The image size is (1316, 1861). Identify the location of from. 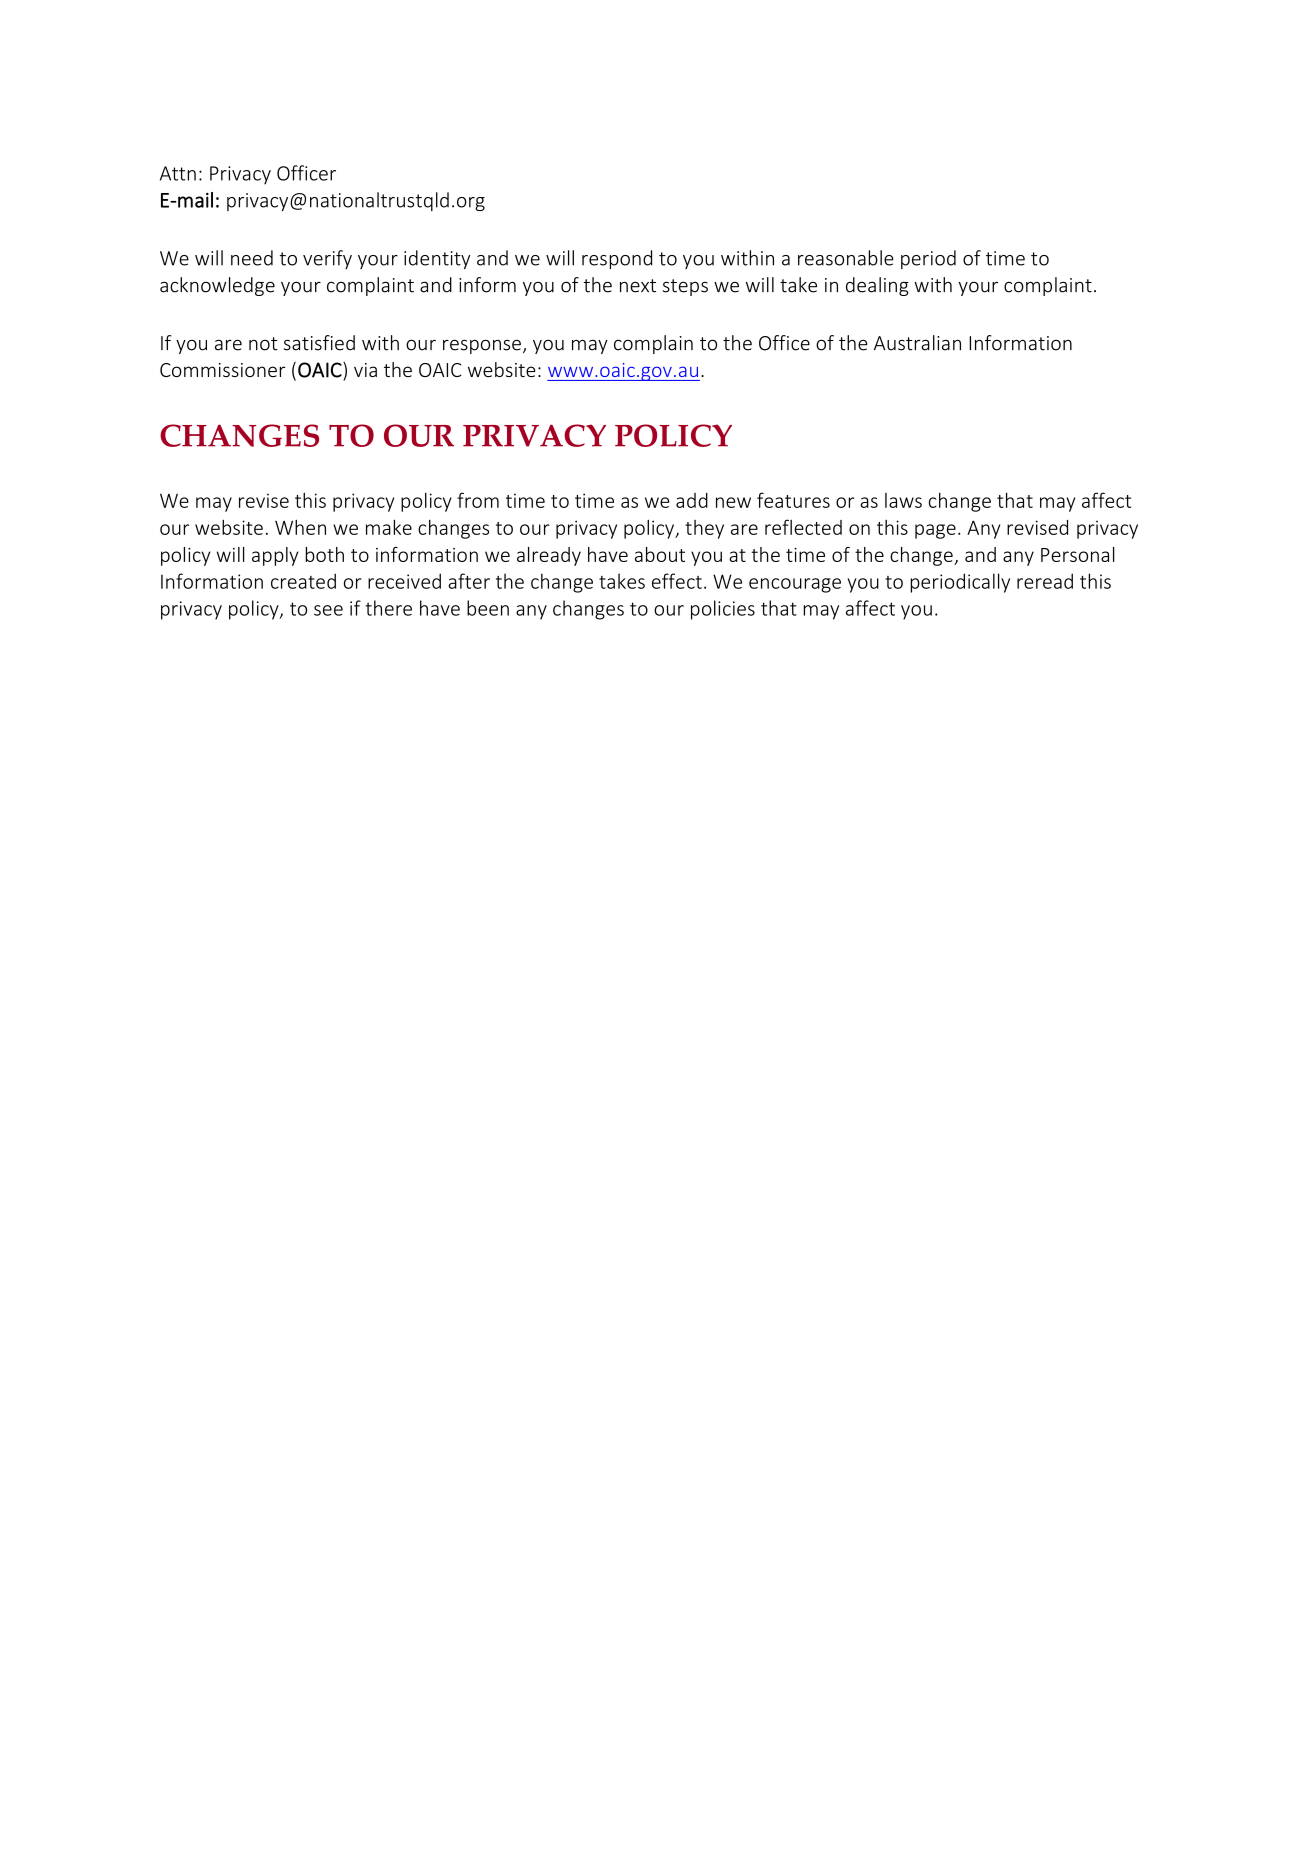
(478, 500).
